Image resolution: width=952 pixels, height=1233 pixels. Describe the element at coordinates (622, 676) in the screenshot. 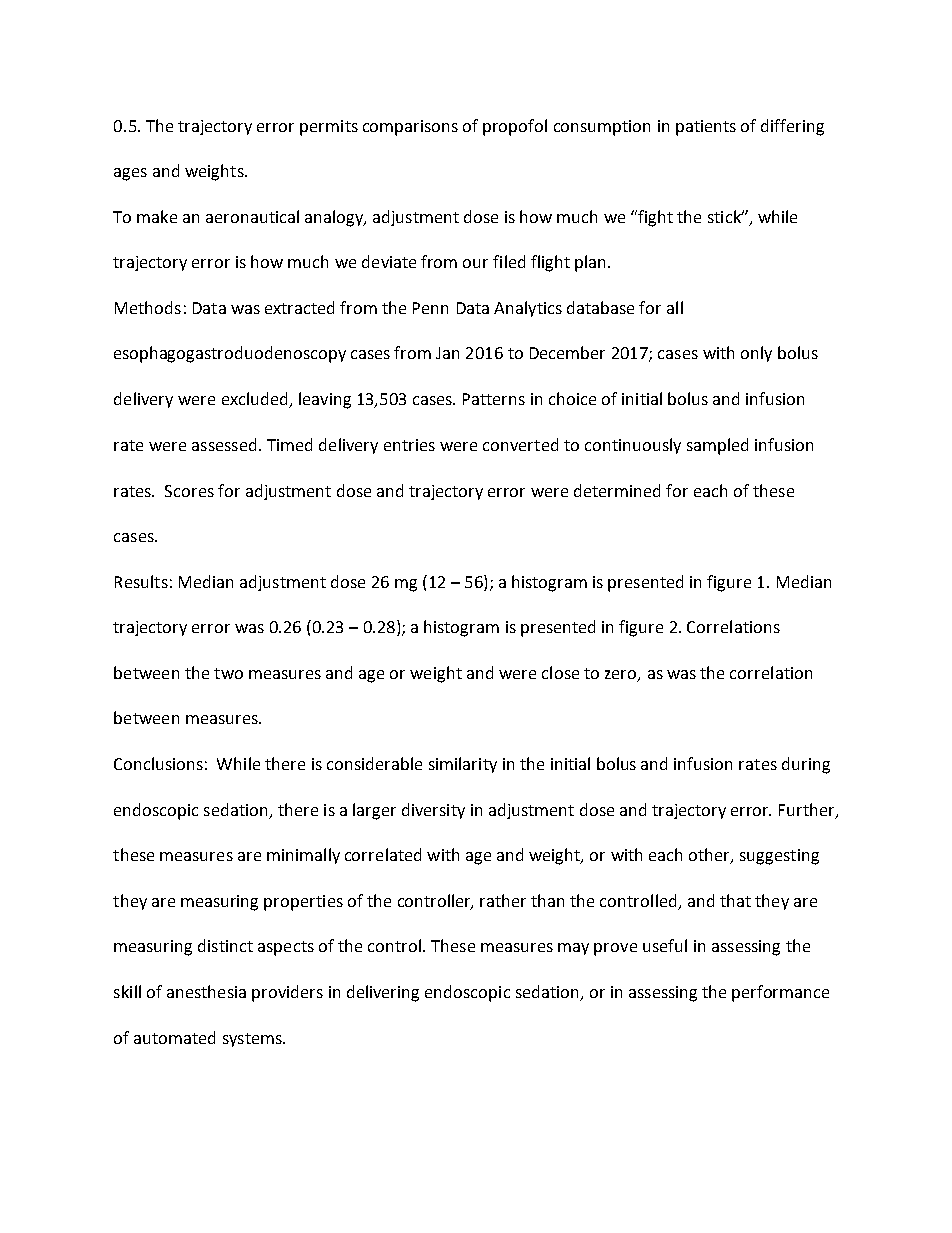

I see `zero` at that location.
